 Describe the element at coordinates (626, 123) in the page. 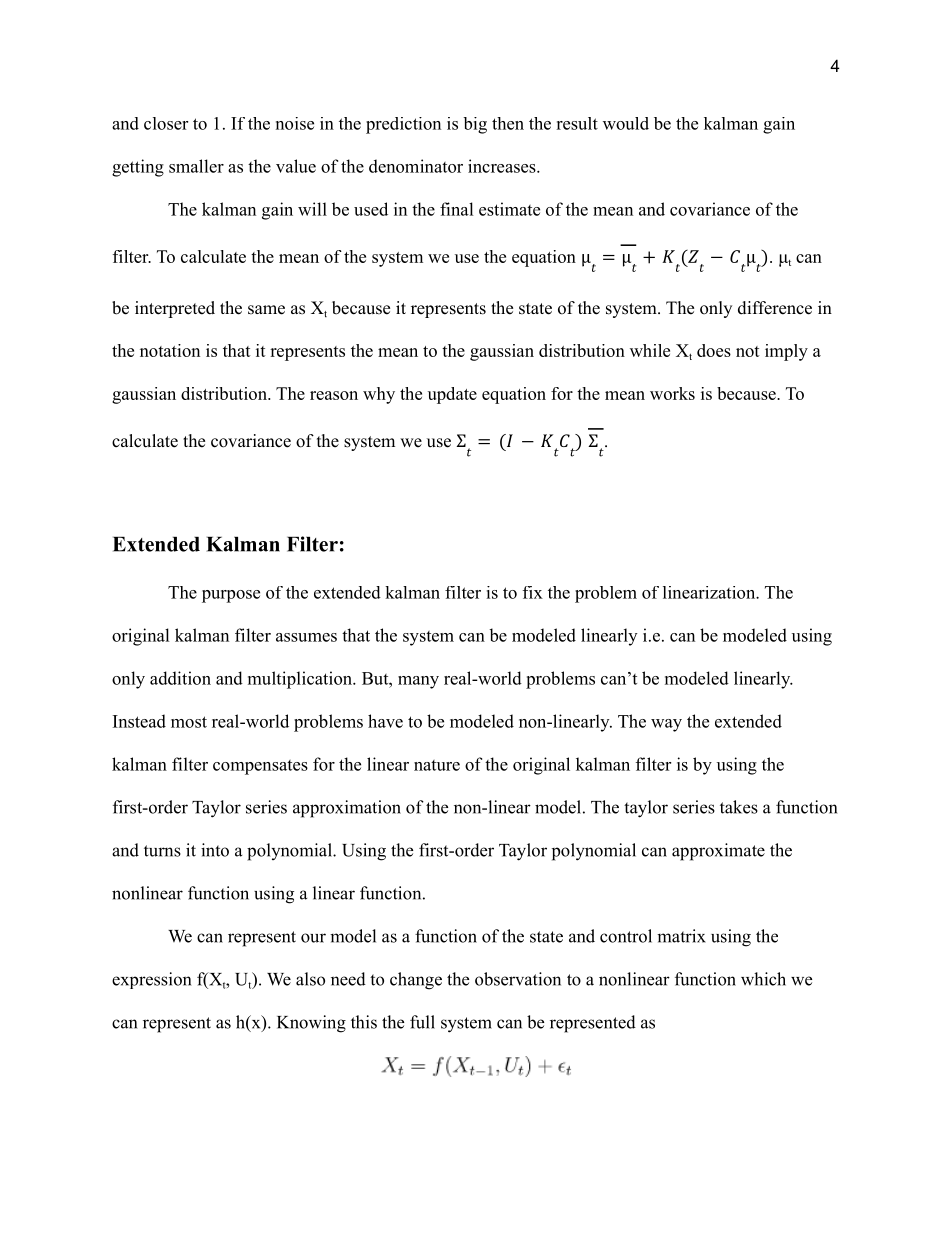

I see `would` at that location.
